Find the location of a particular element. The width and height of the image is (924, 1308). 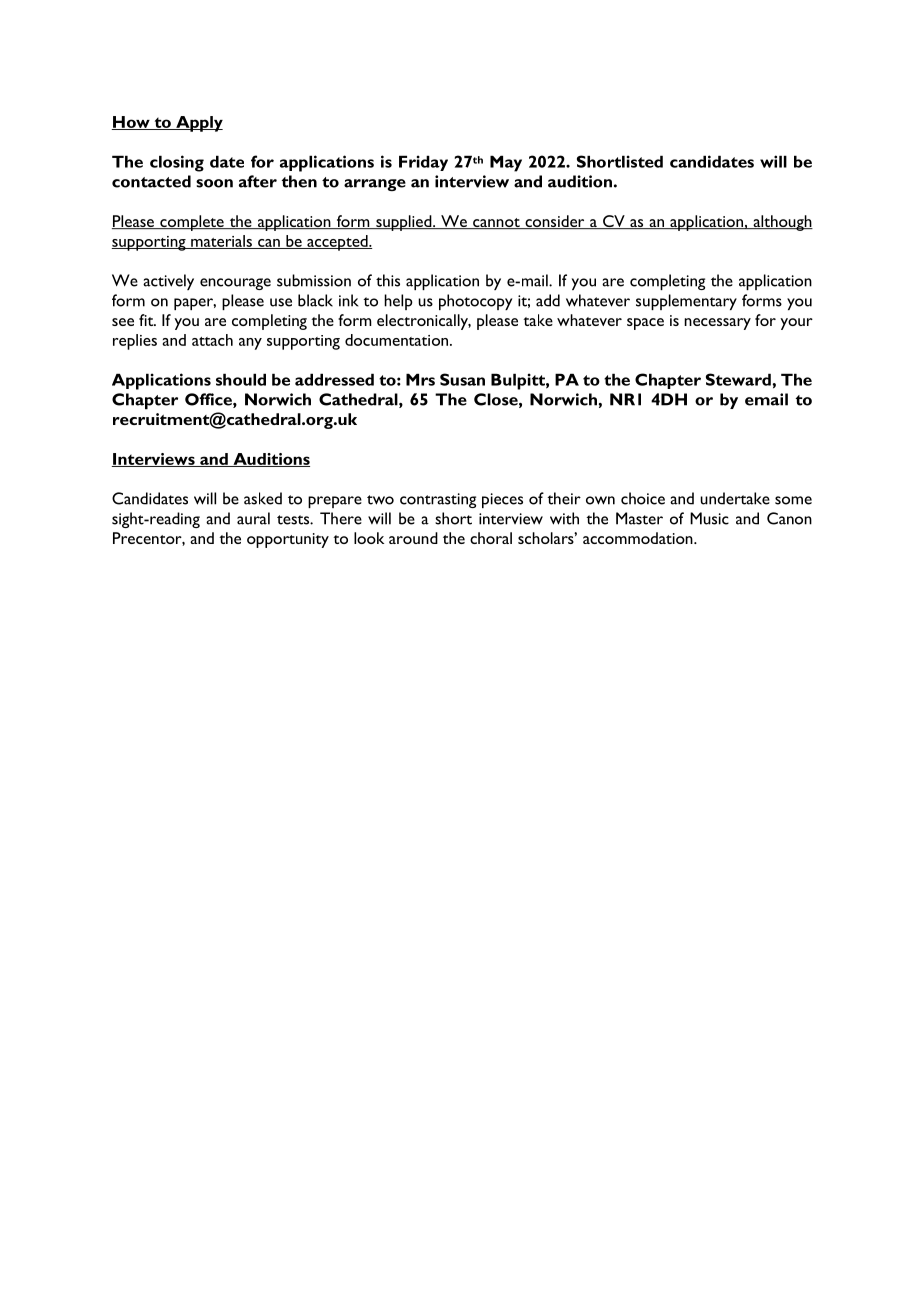

choral is located at coordinates (491, 538).
